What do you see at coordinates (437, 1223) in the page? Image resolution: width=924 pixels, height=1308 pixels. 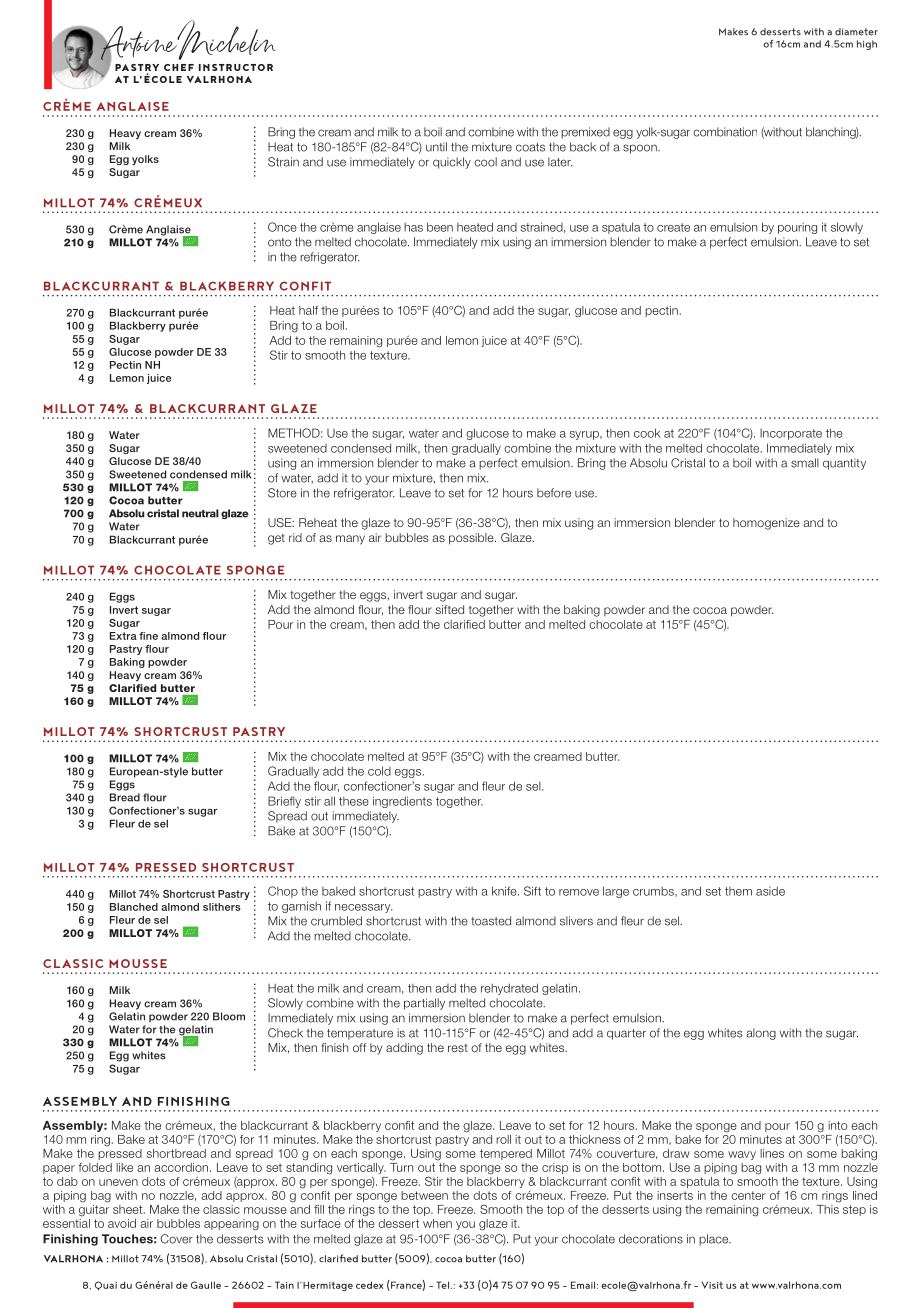 I see `when` at bounding box center [437, 1223].
